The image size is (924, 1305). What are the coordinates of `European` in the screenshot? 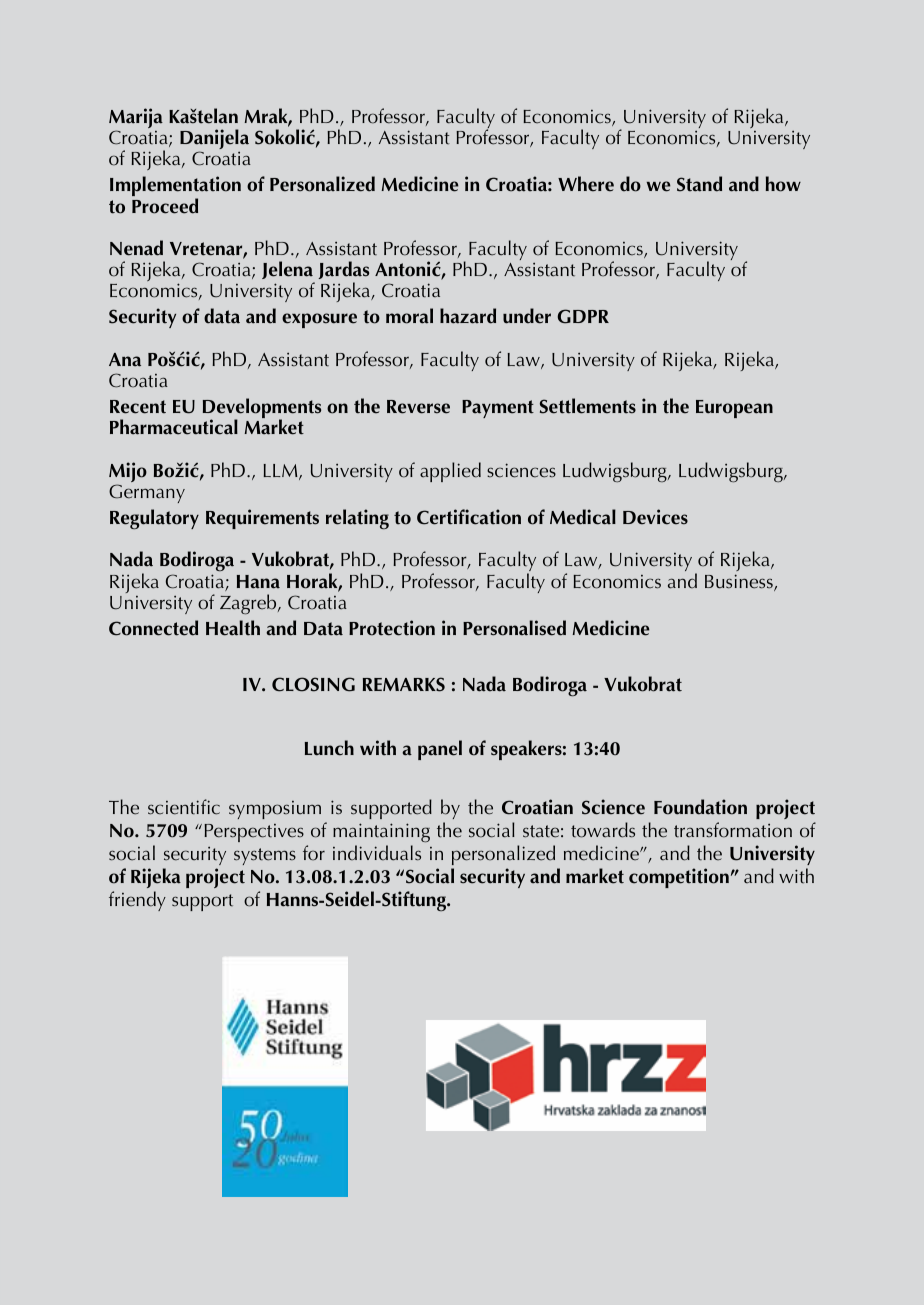 It's located at (734, 409).
